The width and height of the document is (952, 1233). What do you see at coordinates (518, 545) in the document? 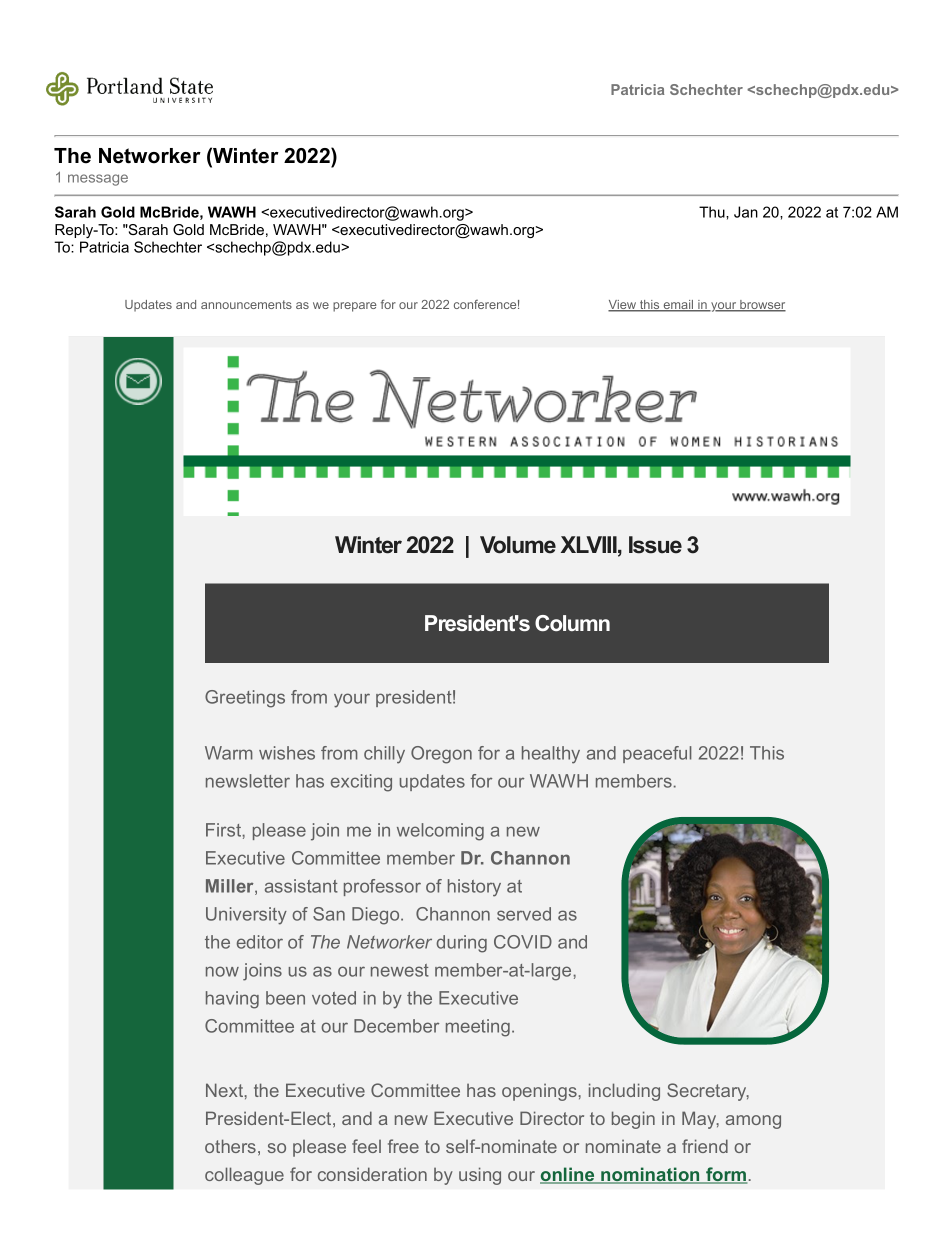
I see `Volume` at bounding box center [518, 545].
